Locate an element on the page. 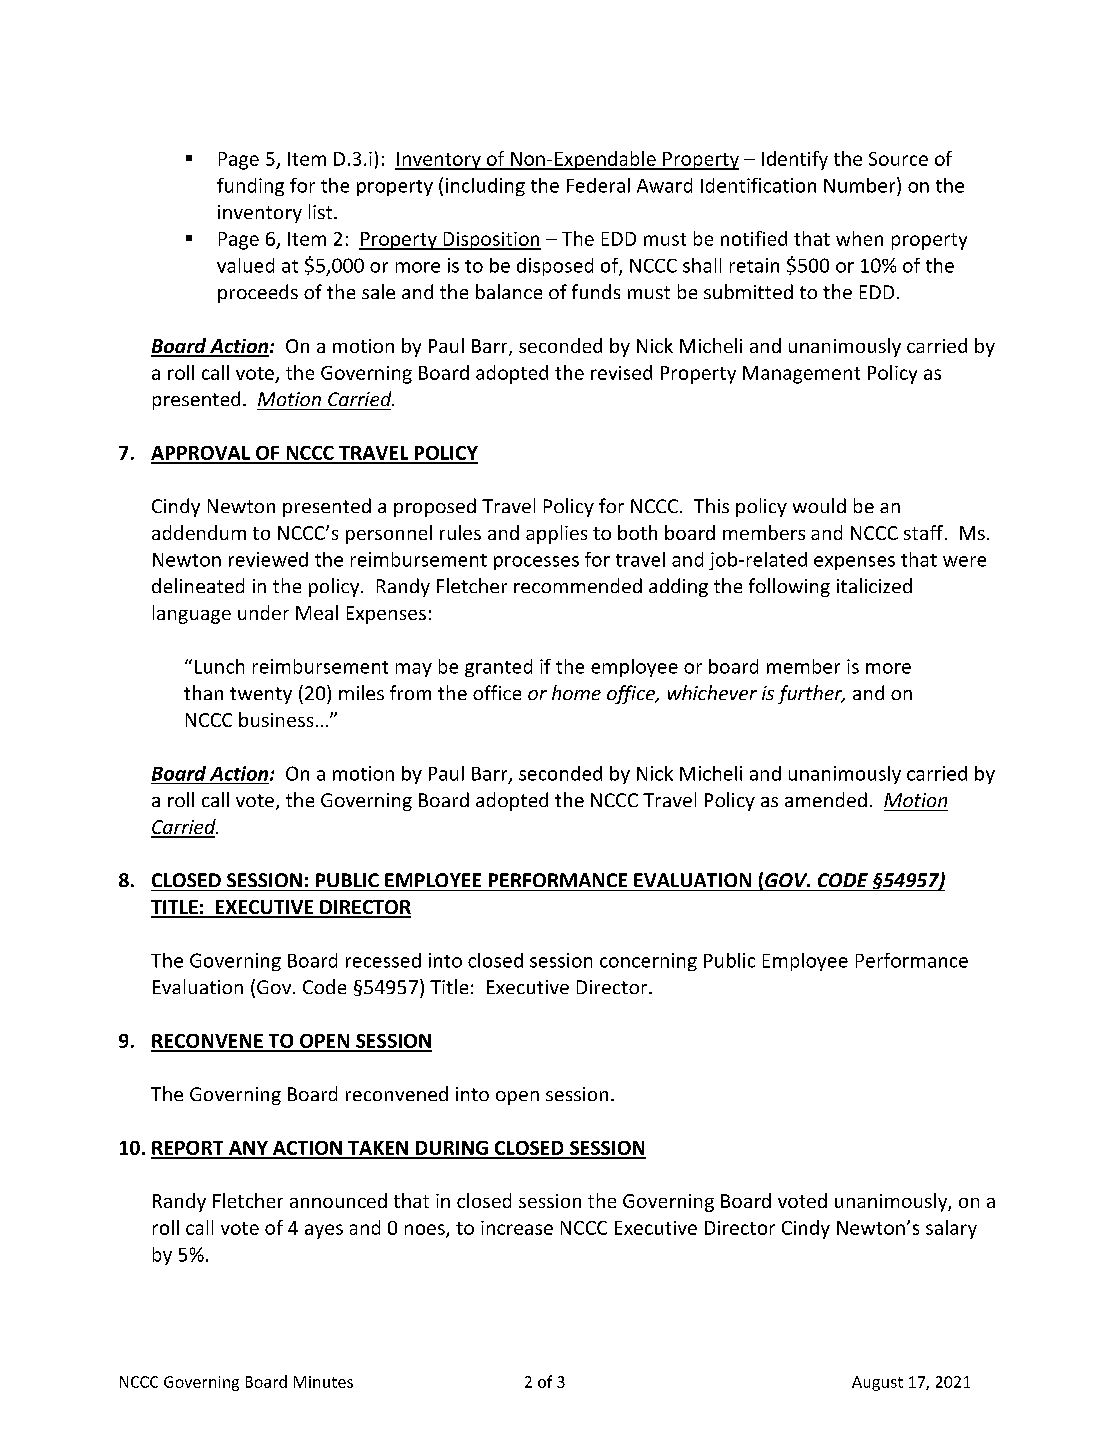 The image size is (1116, 1445). August is located at coordinates (877, 1383).
